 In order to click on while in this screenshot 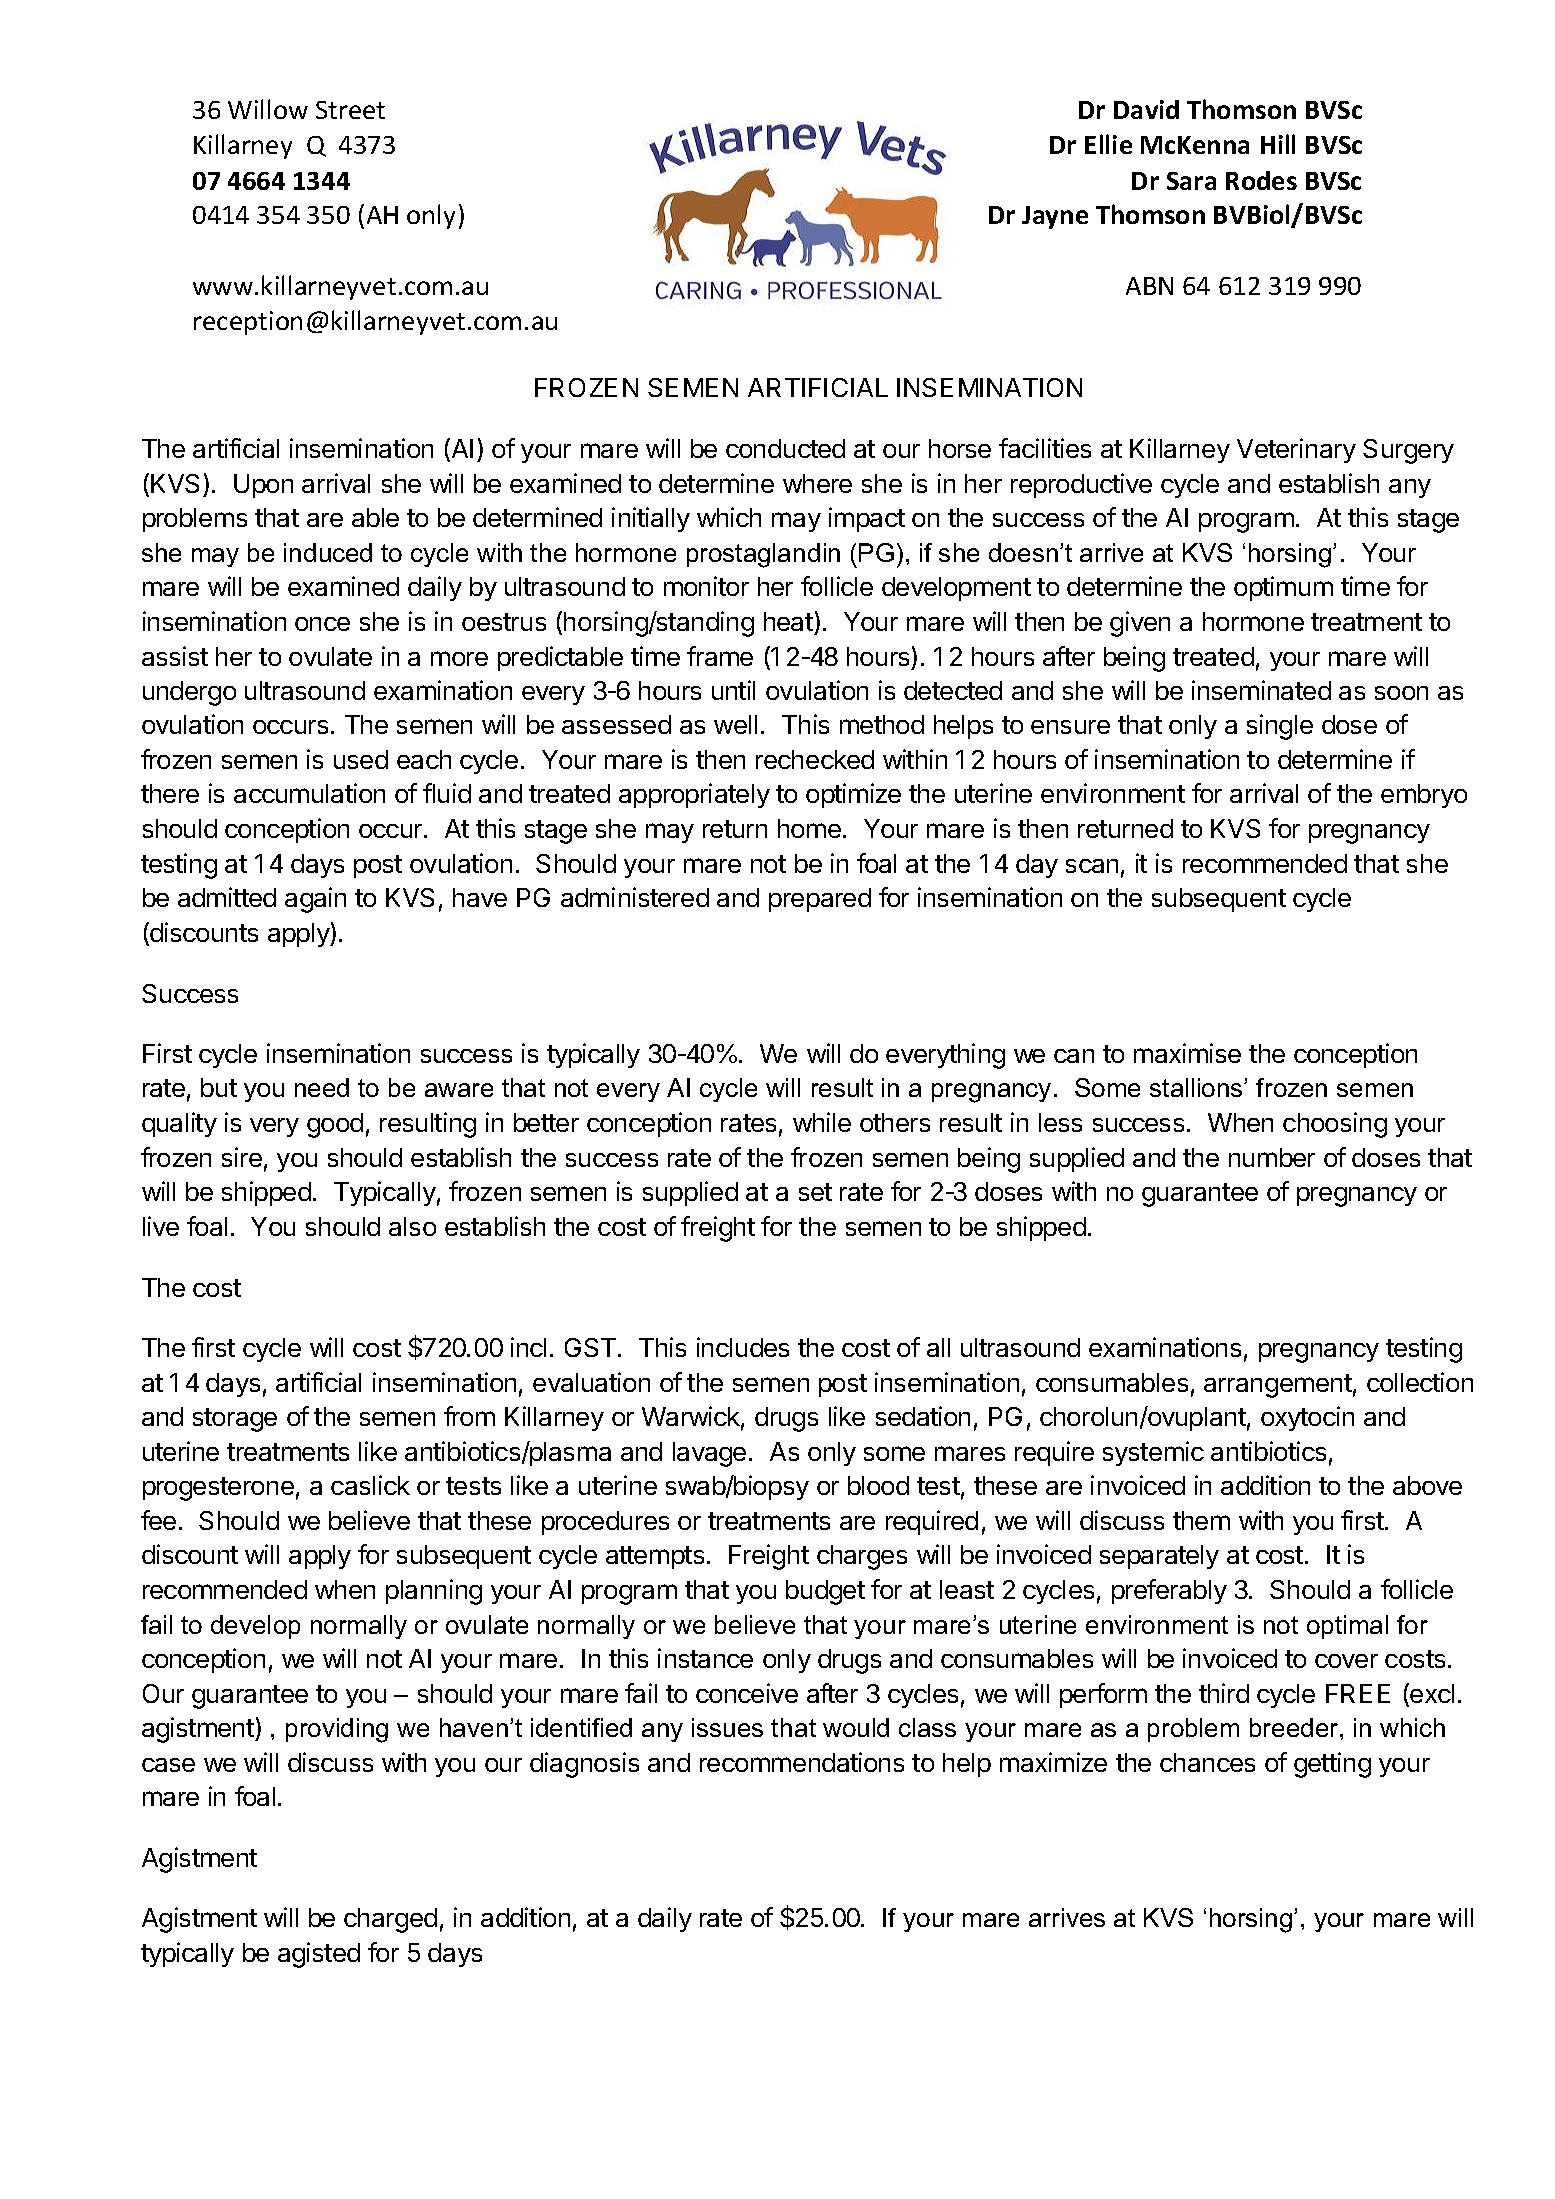, I will do `click(822, 1122)`.
